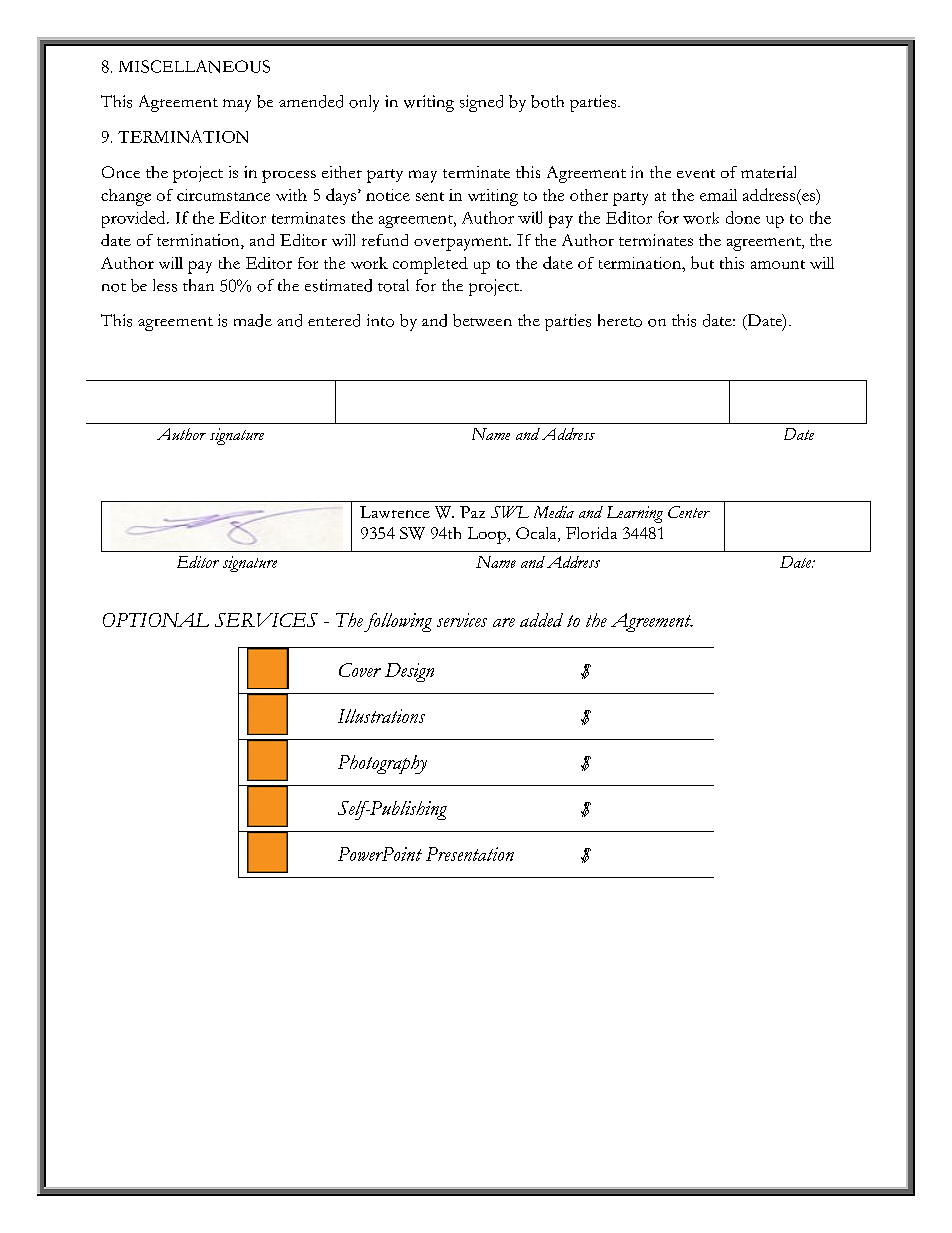  I want to click on OPTIONAL, so click(156, 620).
